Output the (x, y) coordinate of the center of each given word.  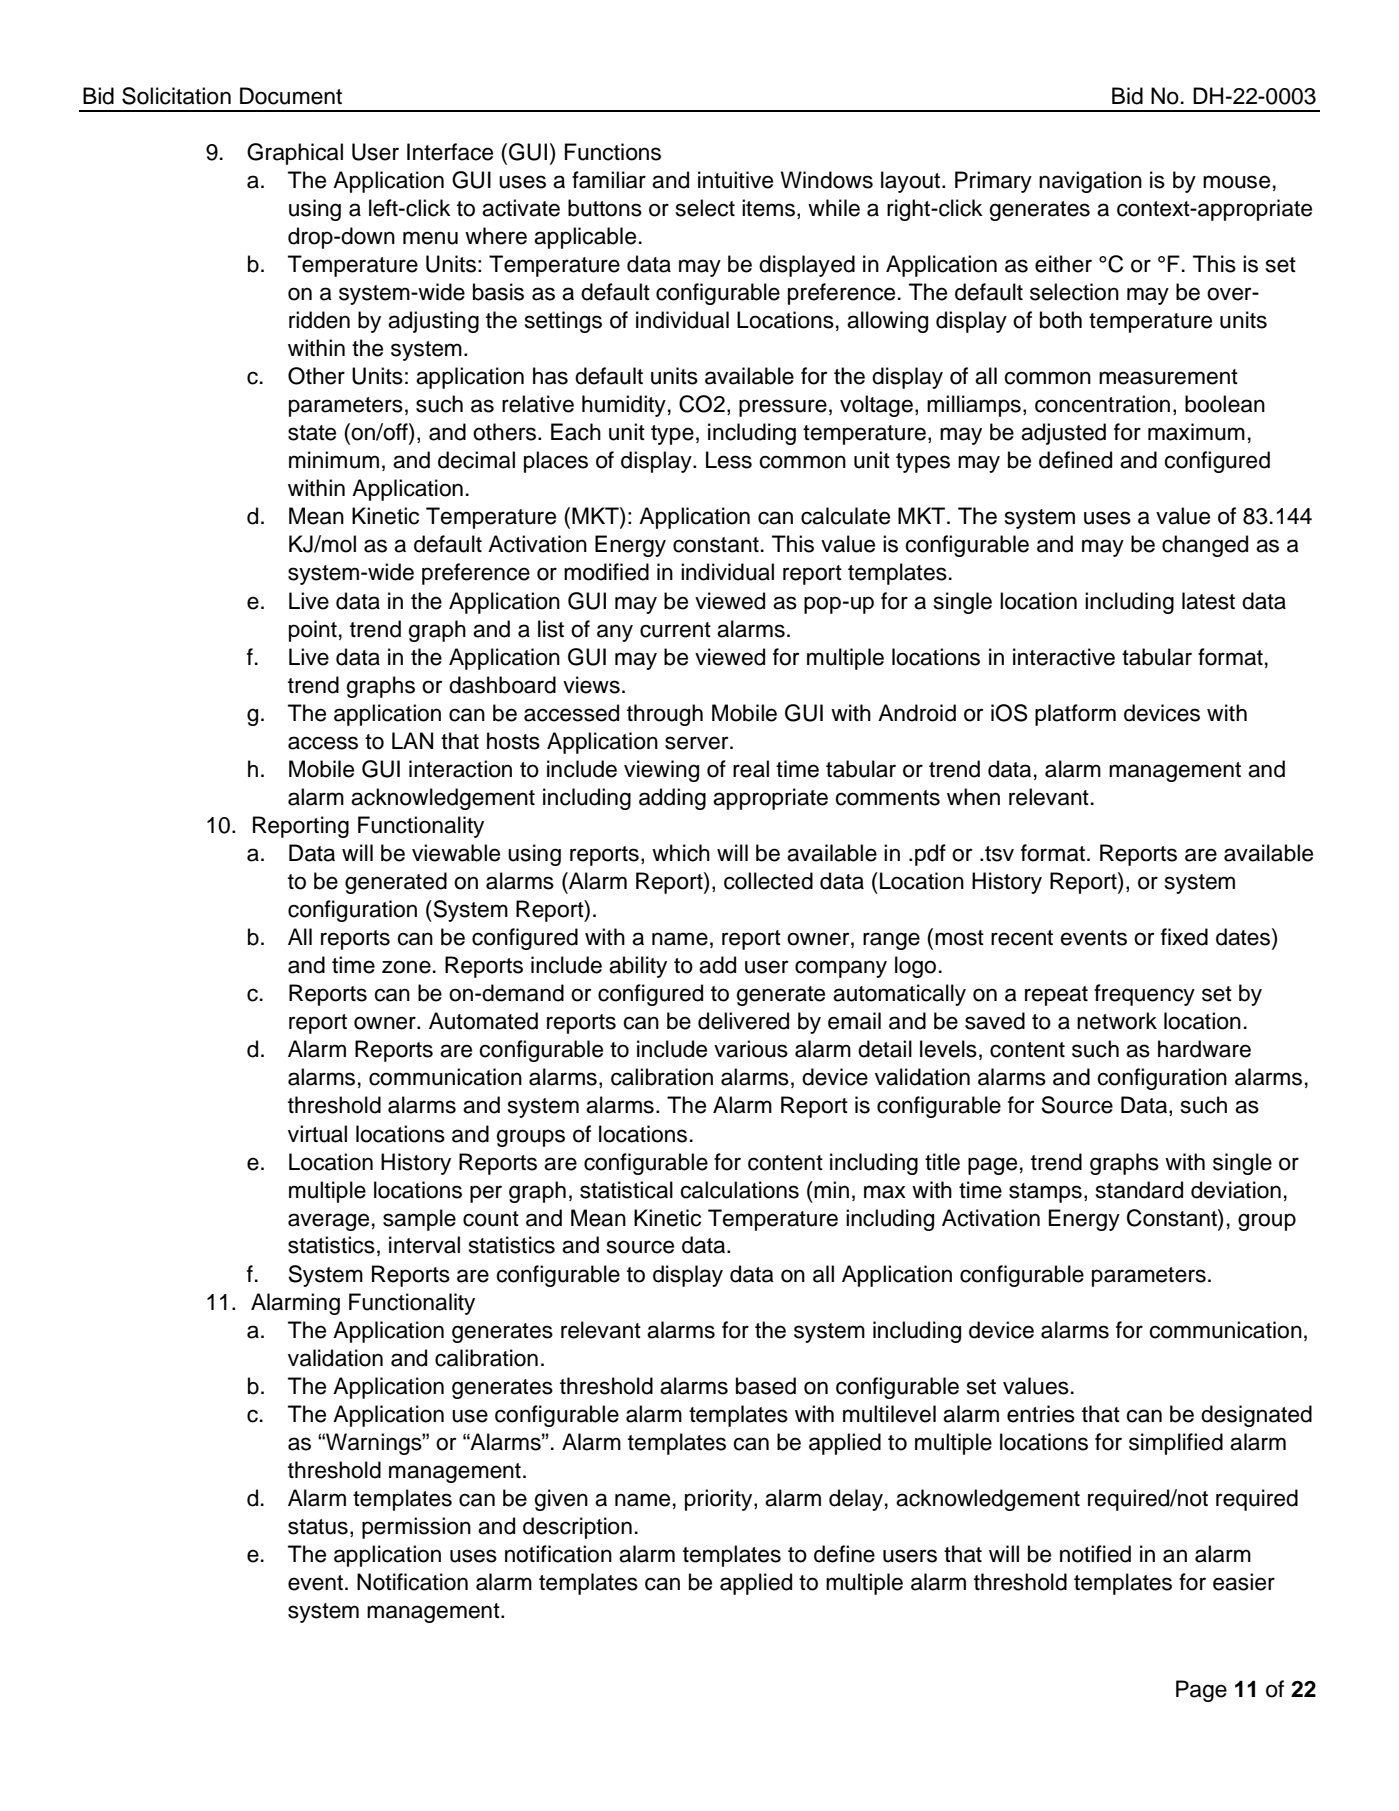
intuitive (735, 180)
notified (1095, 1554)
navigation (1090, 182)
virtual (317, 1134)
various (751, 1049)
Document (291, 96)
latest (1208, 601)
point (313, 631)
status (318, 1527)
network (1117, 1021)
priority (720, 1500)
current (675, 630)
